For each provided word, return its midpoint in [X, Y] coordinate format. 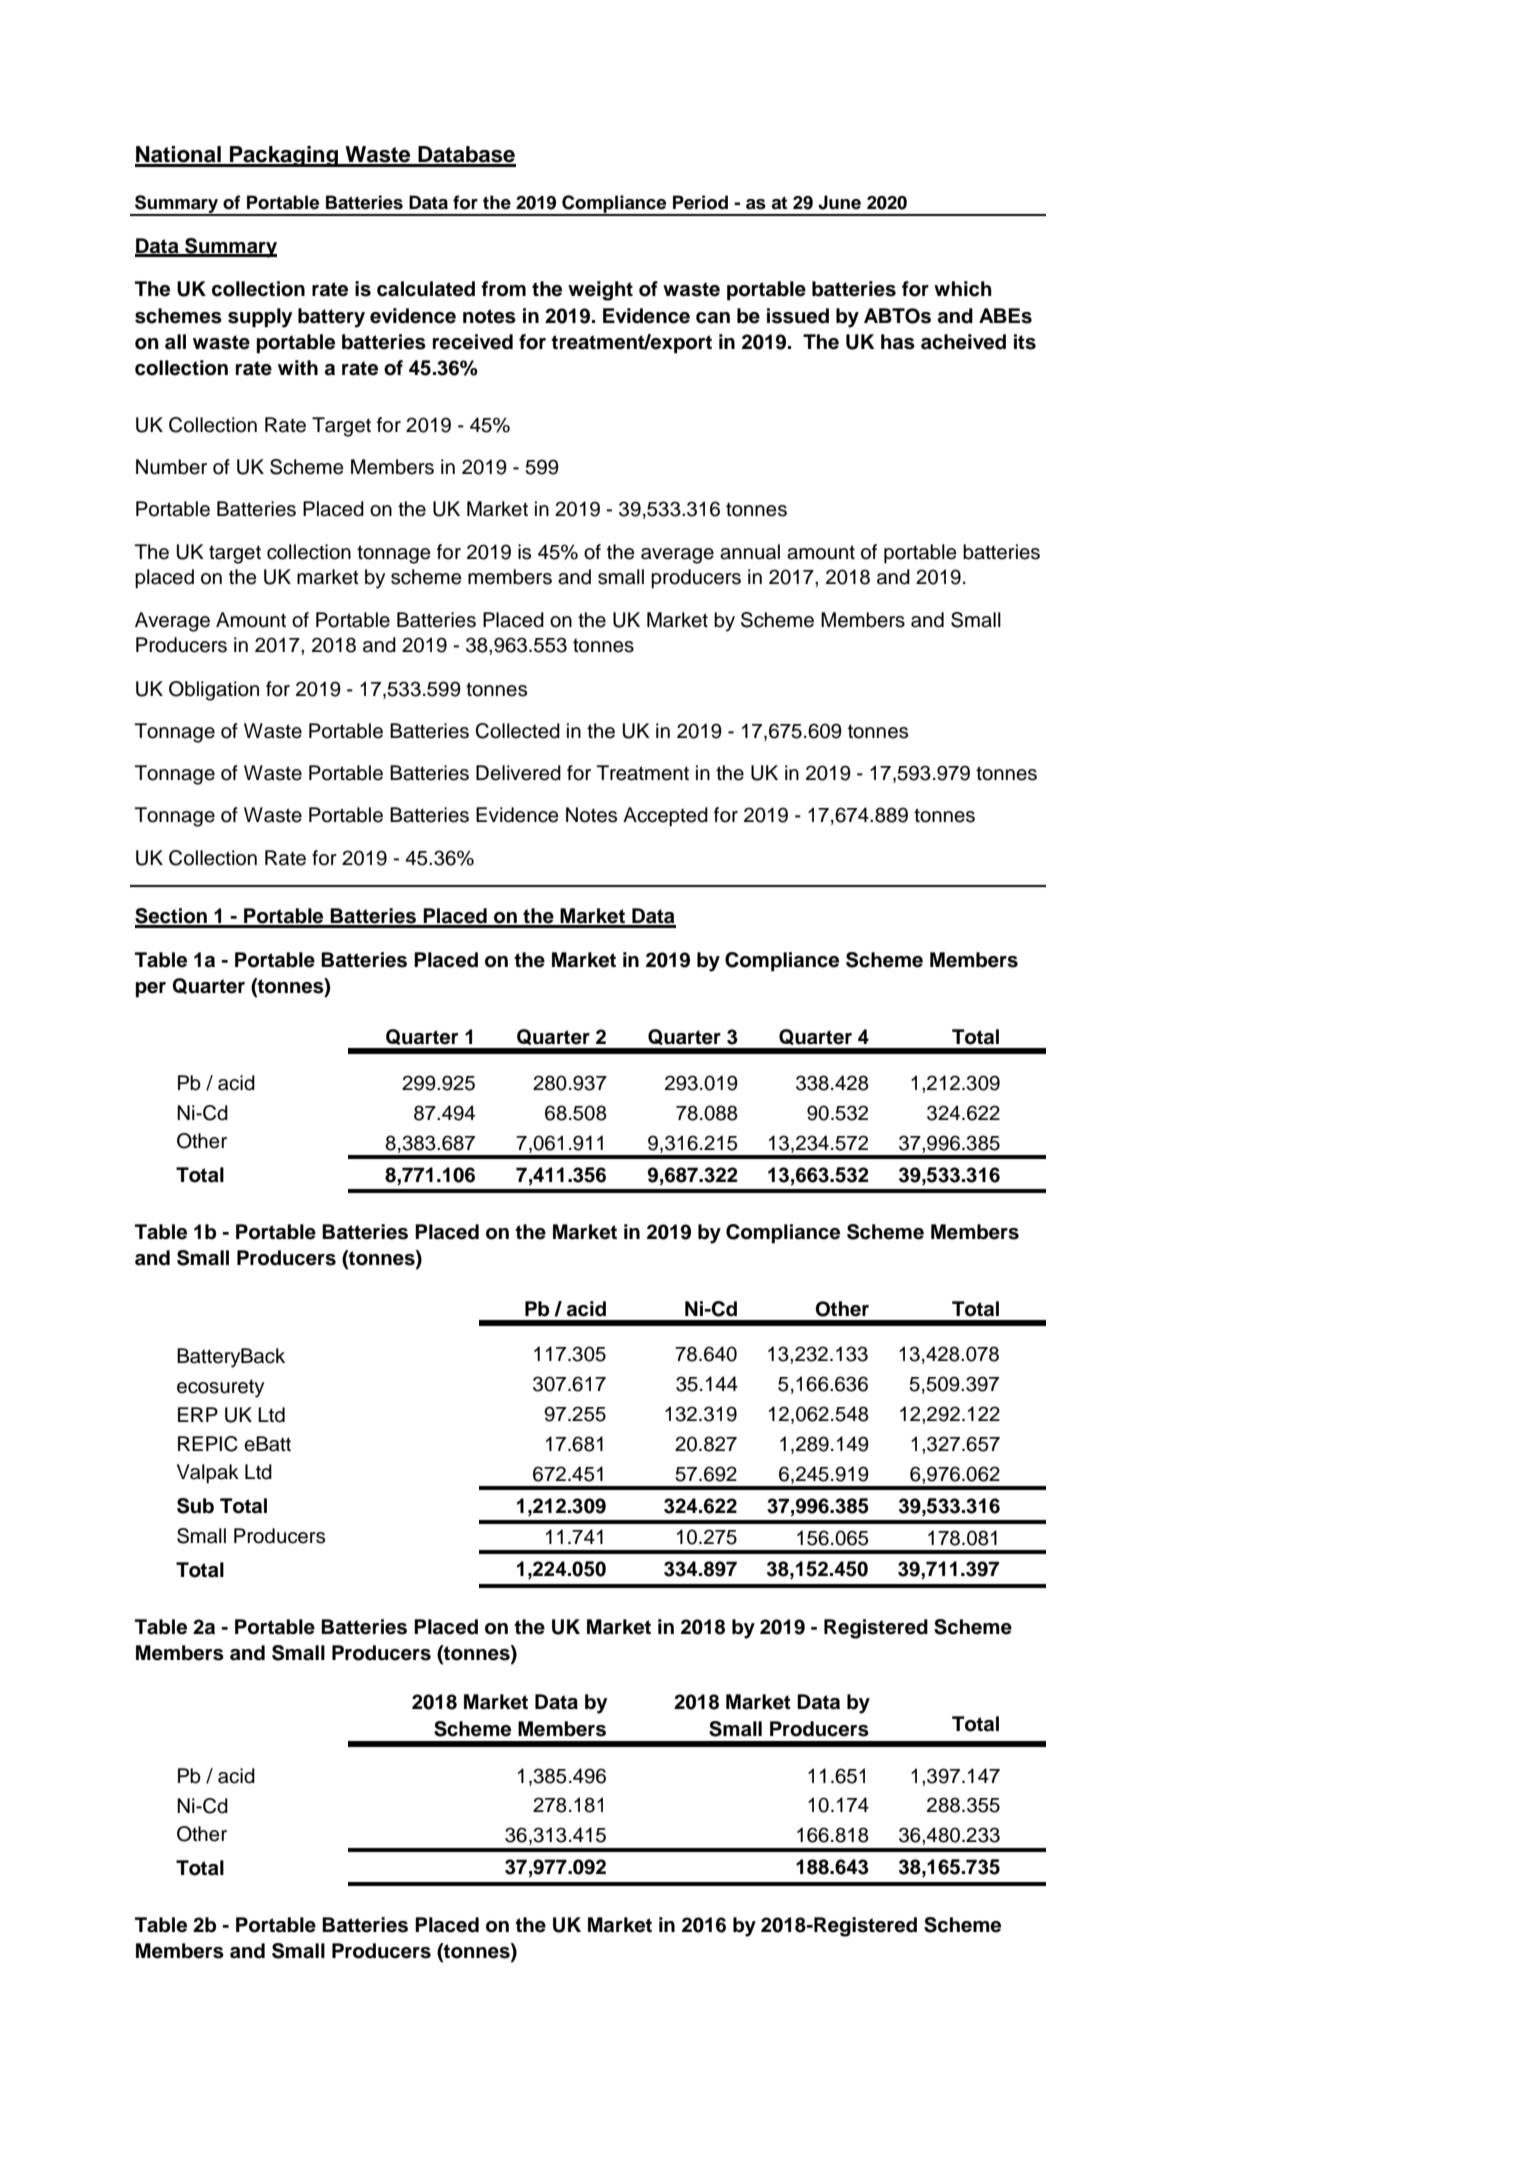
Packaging [284, 156]
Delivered [518, 773]
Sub [195, 1506]
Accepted [665, 817]
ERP [198, 1414]
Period [700, 202]
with [298, 367]
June [839, 202]
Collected [517, 731]
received [473, 342]
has [898, 342]
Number [171, 467]
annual [750, 552]
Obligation [214, 691]
